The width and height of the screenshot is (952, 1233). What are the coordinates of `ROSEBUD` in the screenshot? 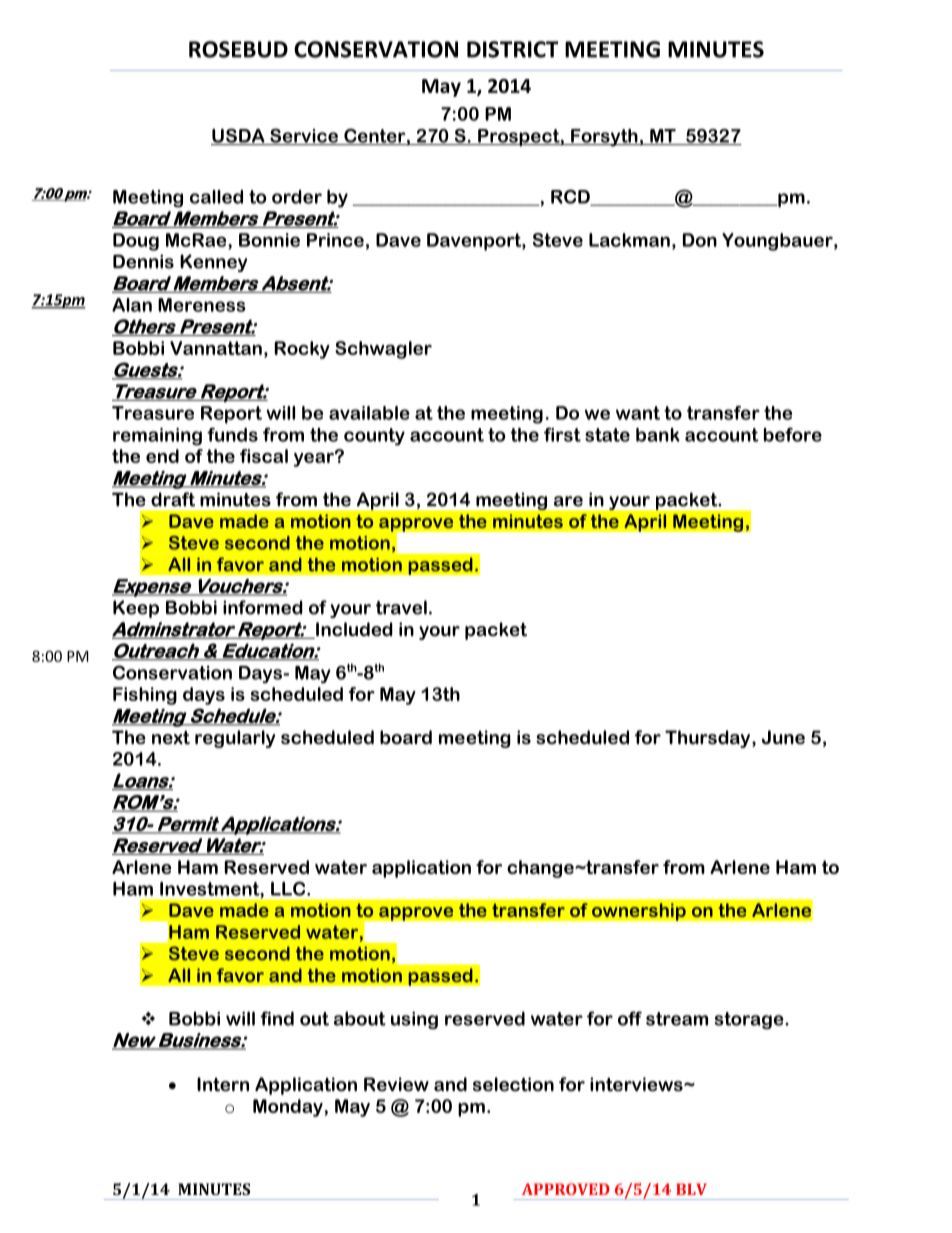 It's located at (238, 49).
